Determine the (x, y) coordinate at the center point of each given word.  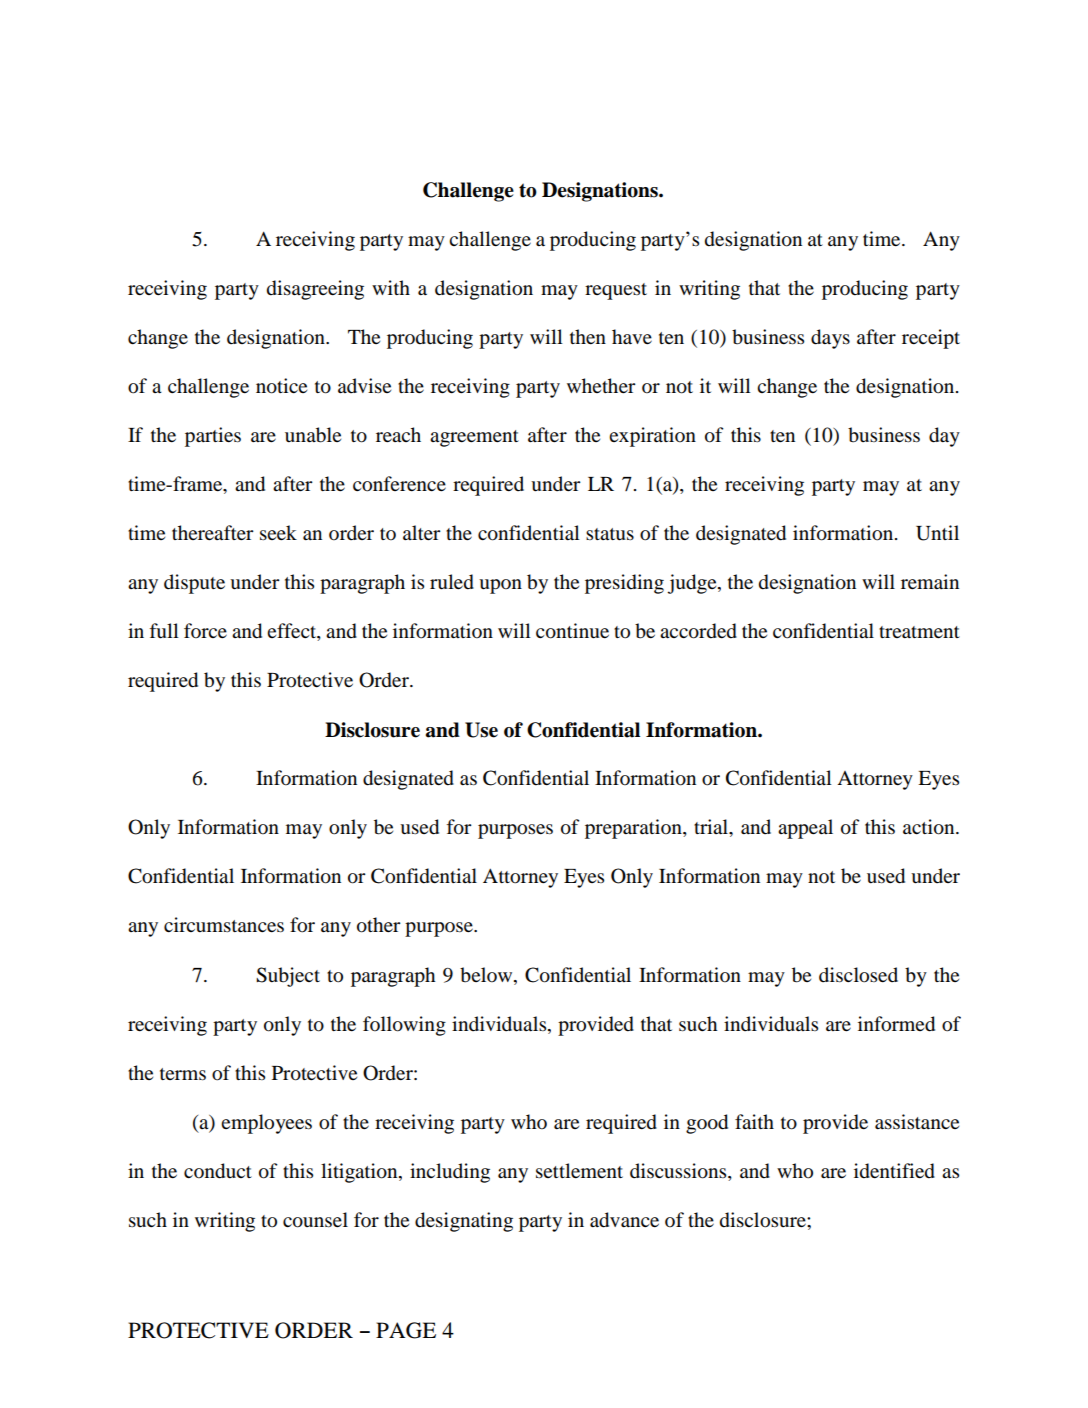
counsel (315, 1220)
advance (624, 1220)
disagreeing (315, 290)
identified (894, 1171)
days (830, 339)
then (588, 336)
